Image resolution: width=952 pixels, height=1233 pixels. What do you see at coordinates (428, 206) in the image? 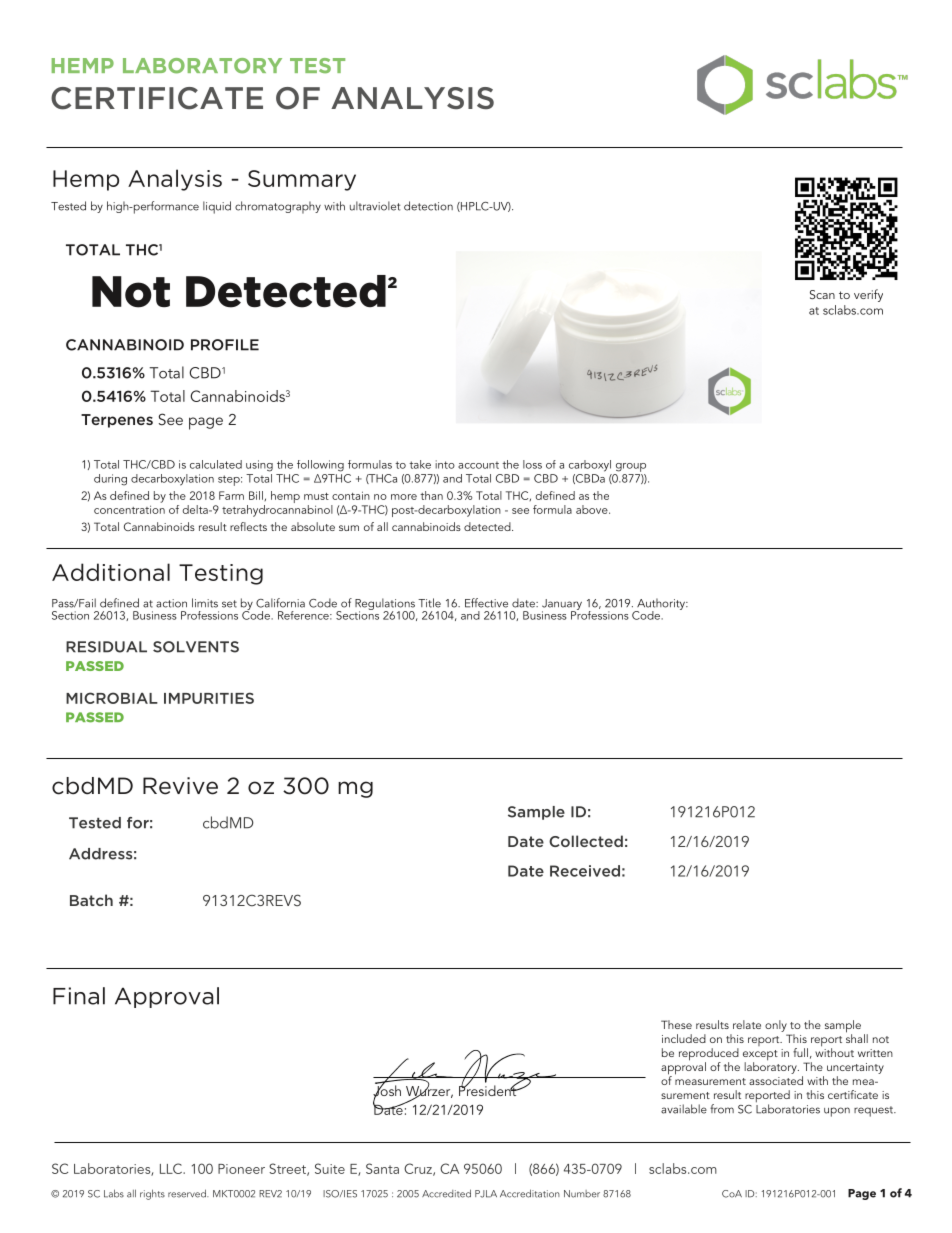
I see `detection` at bounding box center [428, 206].
